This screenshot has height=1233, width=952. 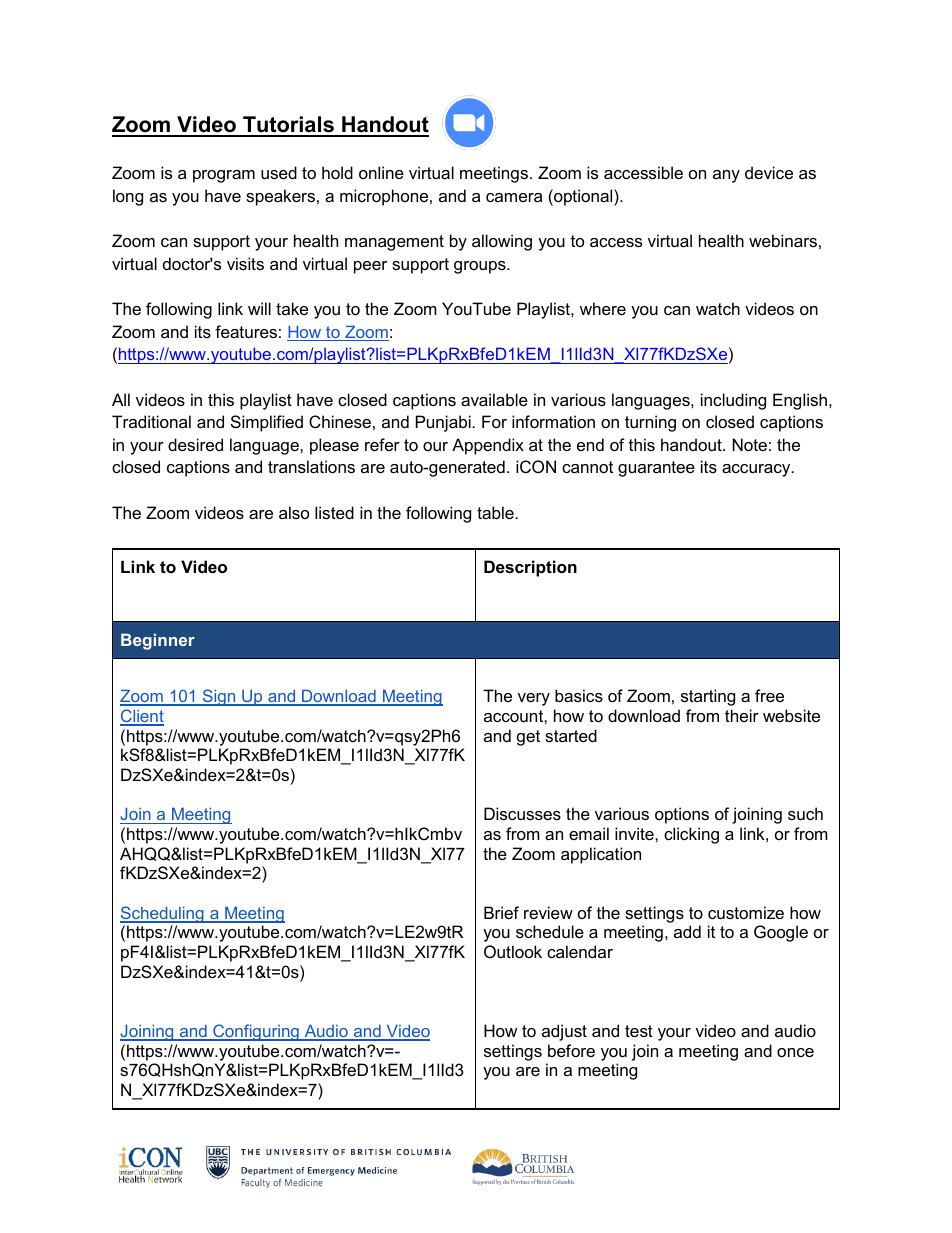 What do you see at coordinates (708, 697) in the screenshot?
I see `starting` at bounding box center [708, 697].
